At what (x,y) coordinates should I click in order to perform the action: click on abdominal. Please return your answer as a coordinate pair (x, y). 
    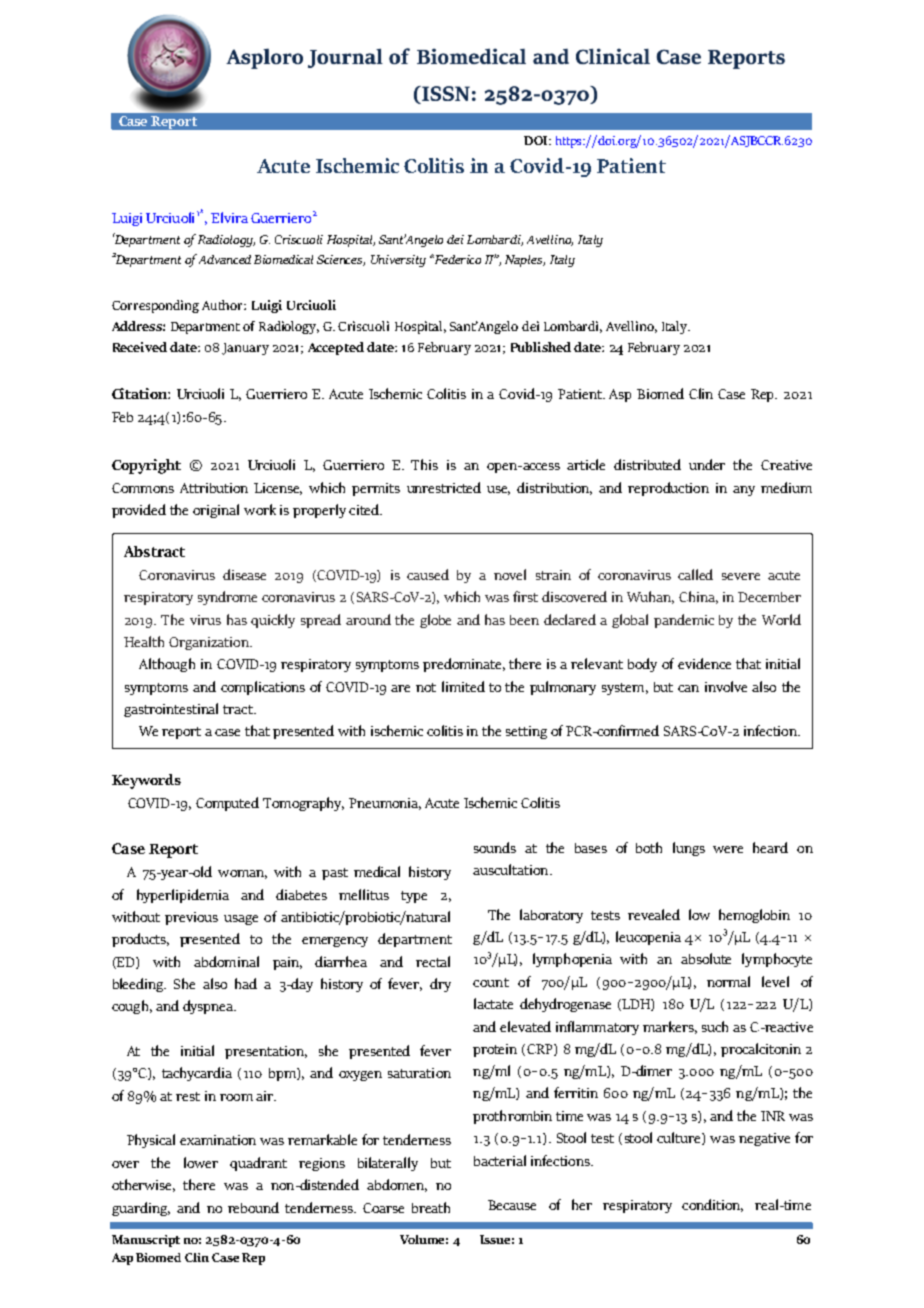
    Looking at the image, I should click on (226, 961).
